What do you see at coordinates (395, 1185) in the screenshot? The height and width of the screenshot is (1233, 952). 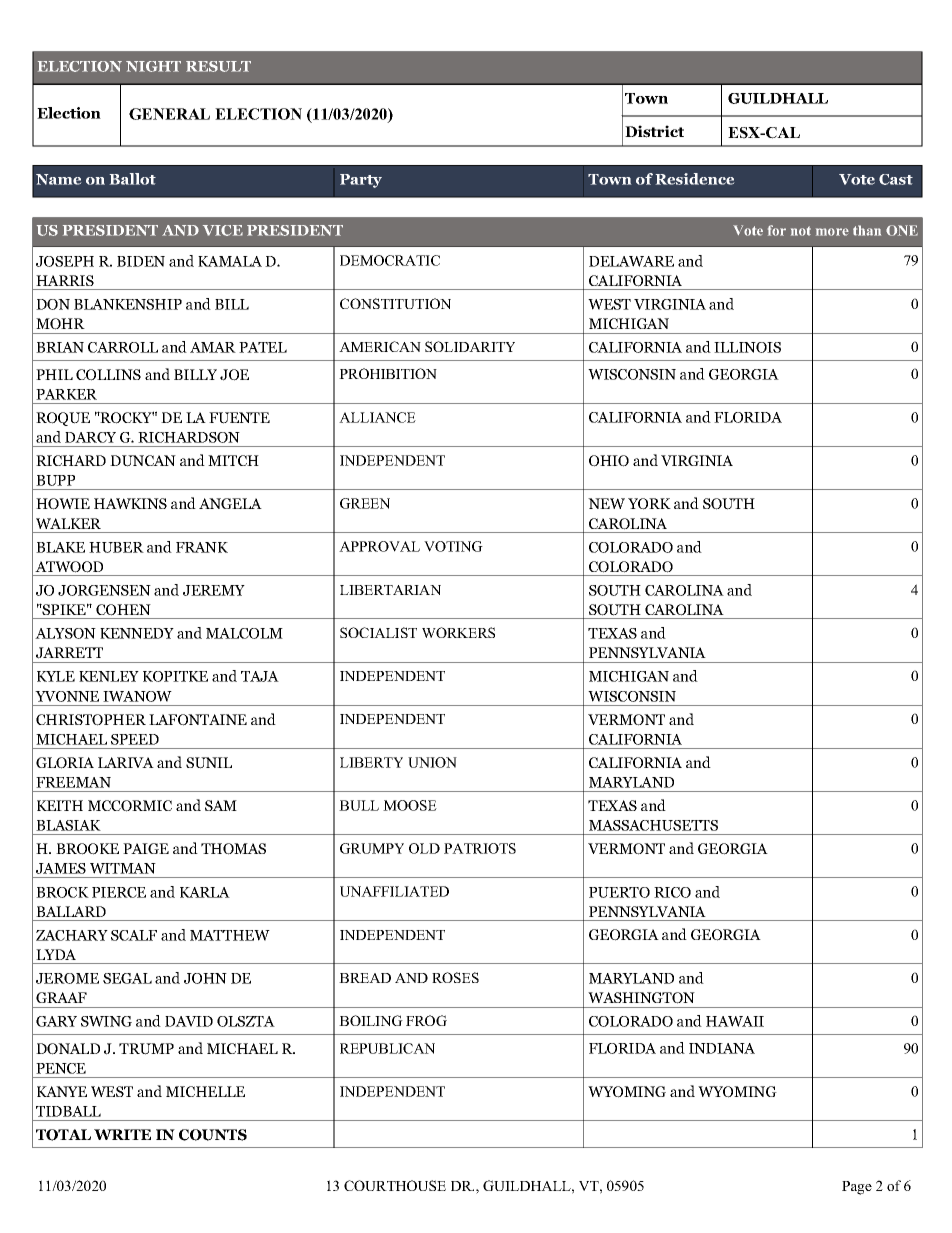 I see `COURTHOUSE` at bounding box center [395, 1185].
